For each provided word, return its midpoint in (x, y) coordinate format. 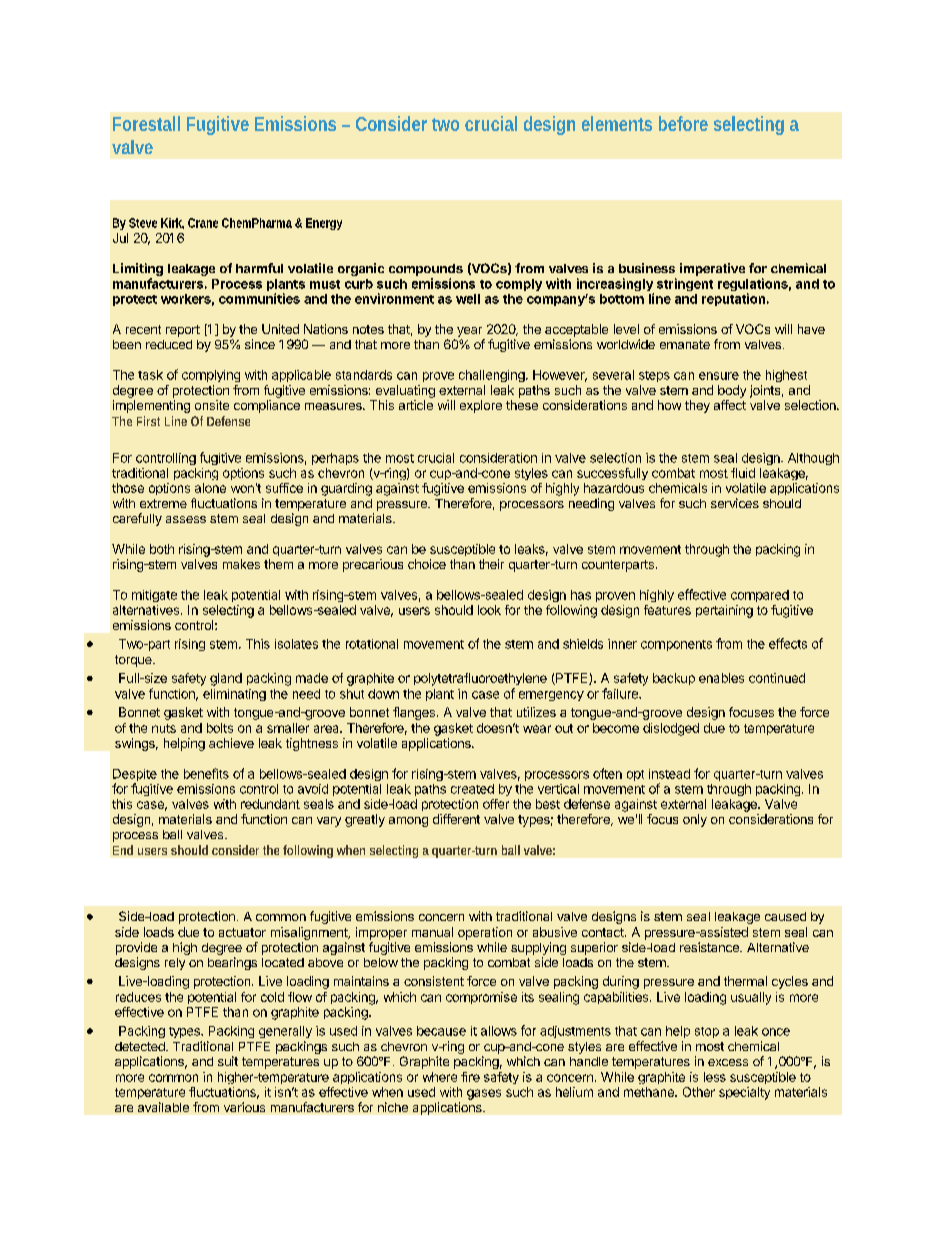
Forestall (146, 123)
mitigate (154, 596)
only (695, 820)
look (489, 610)
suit (228, 1061)
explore (481, 406)
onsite (212, 405)
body (732, 391)
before (683, 123)
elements (617, 123)
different (456, 819)
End (123, 850)
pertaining (724, 611)
